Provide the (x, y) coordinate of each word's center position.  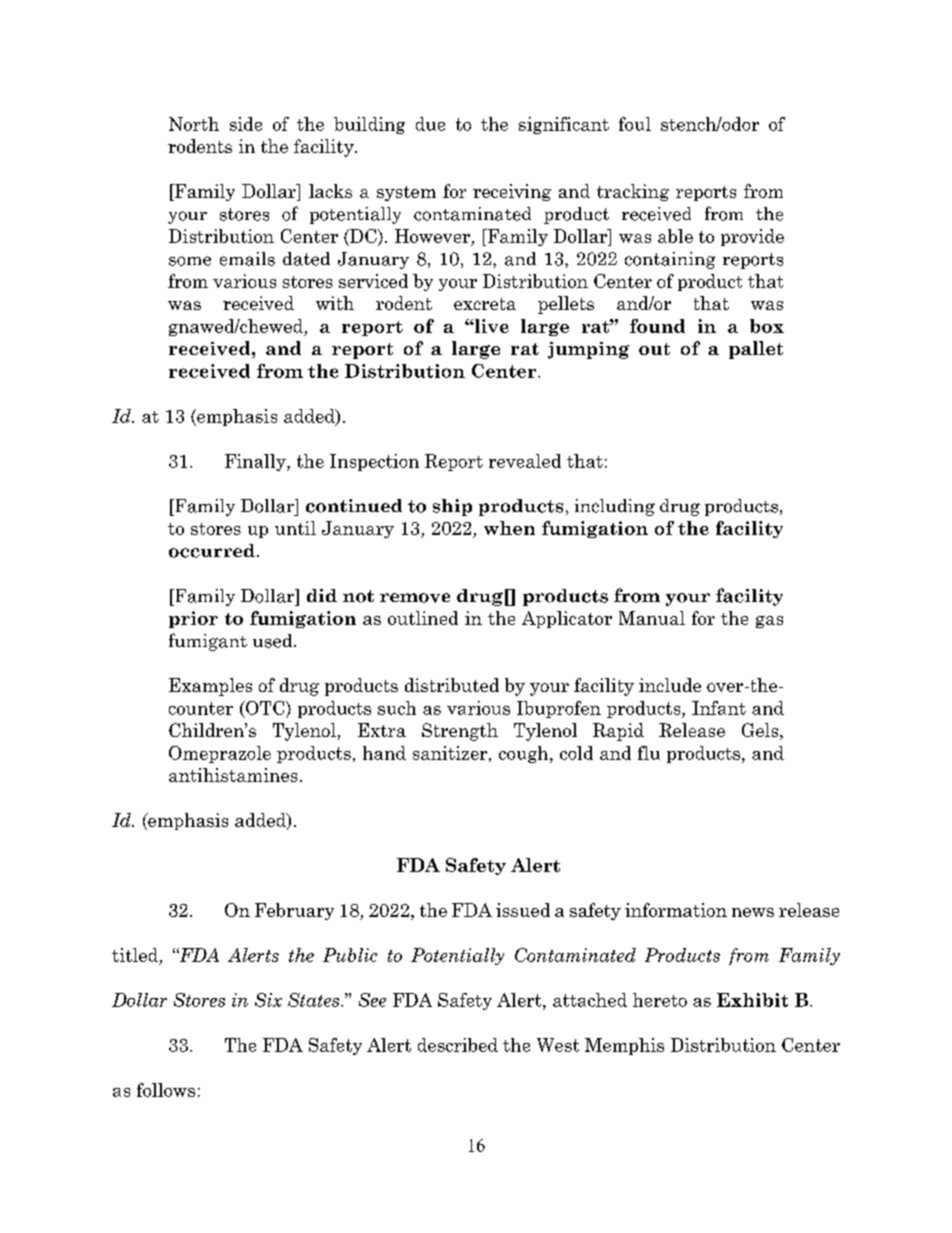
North (194, 124)
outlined (423, 618)
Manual (652, 618)
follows (166, 1090)
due (430, 124)
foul (635, 124)
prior (193, 619)
